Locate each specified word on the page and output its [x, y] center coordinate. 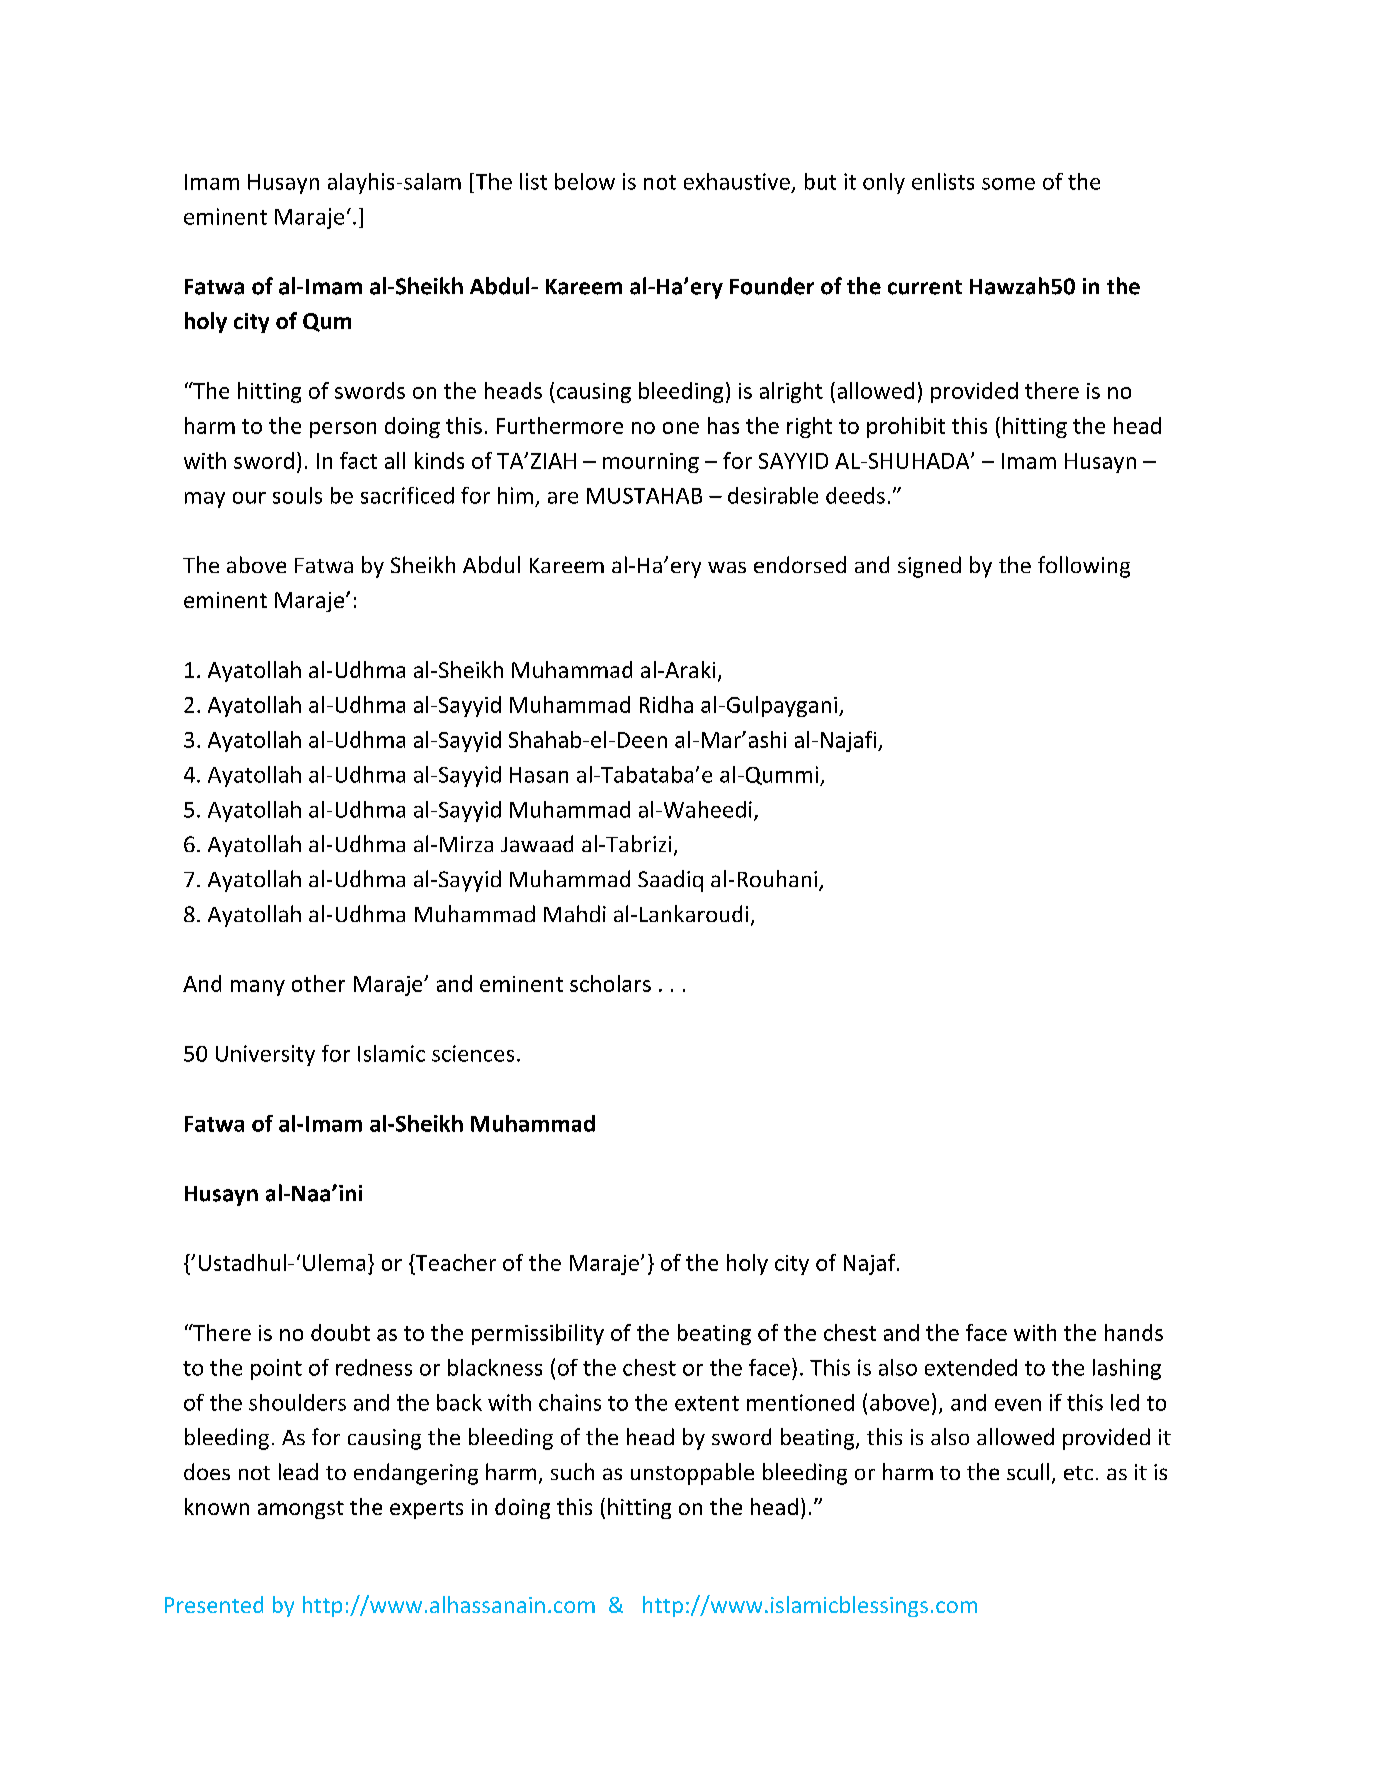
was [727, 567]
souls [297, 495]
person [343, 430]
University [265, 1055]
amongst [301, 1510]
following [1084, 567]
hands [1134, 1332]
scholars [610, 983]
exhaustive [737, 181]
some [1008, 184]
